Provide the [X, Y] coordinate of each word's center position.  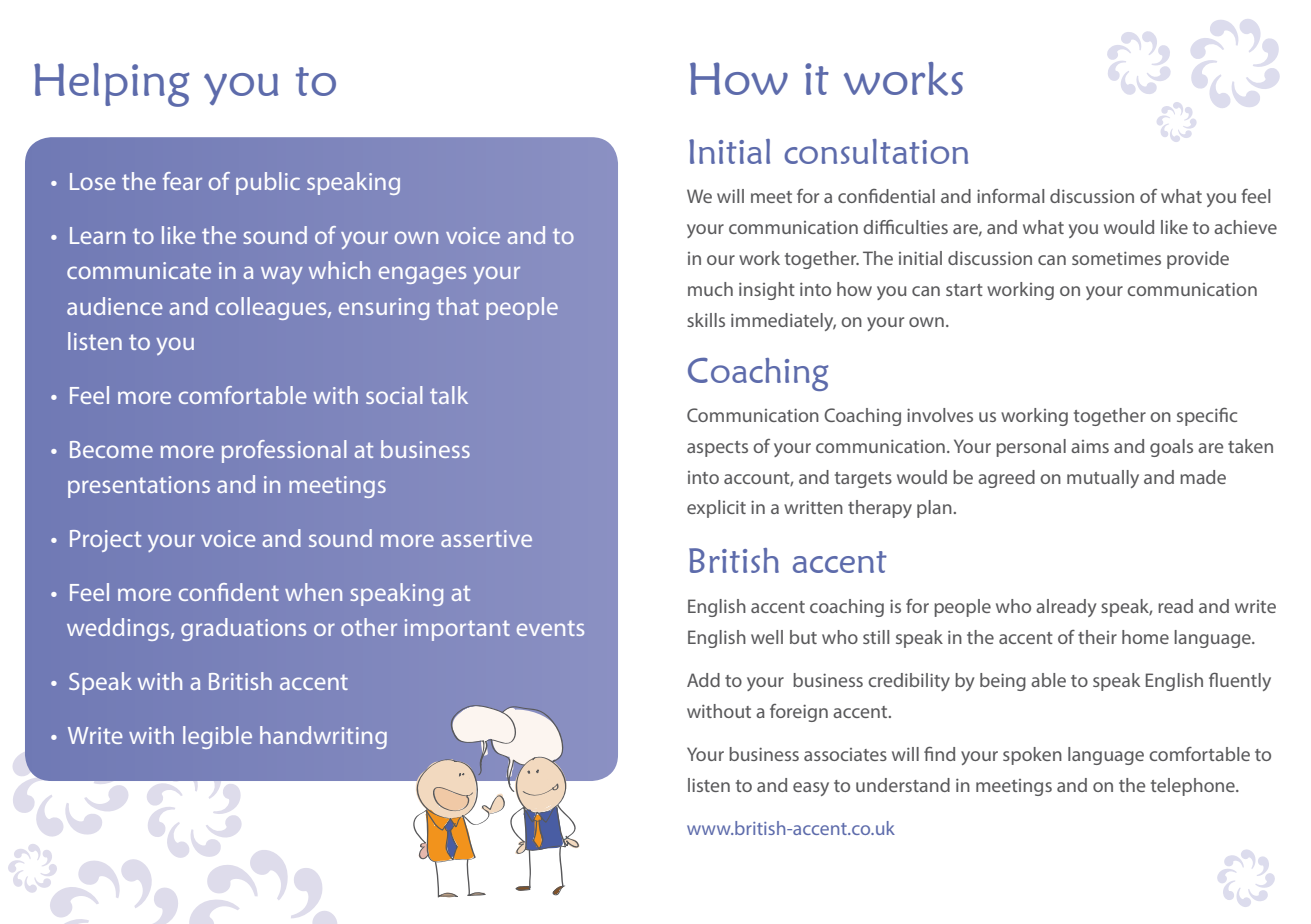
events [550, 628]
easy [811, 789]
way [282, 275]
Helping [111, 85]
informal [1010, 196]
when [313, 592]
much [710, 289]
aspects [717, 449]
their [1097, 637]
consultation [876, 151]
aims [1090, 446]
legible [217, 737]
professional [284, 451]
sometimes [1116, 258]
